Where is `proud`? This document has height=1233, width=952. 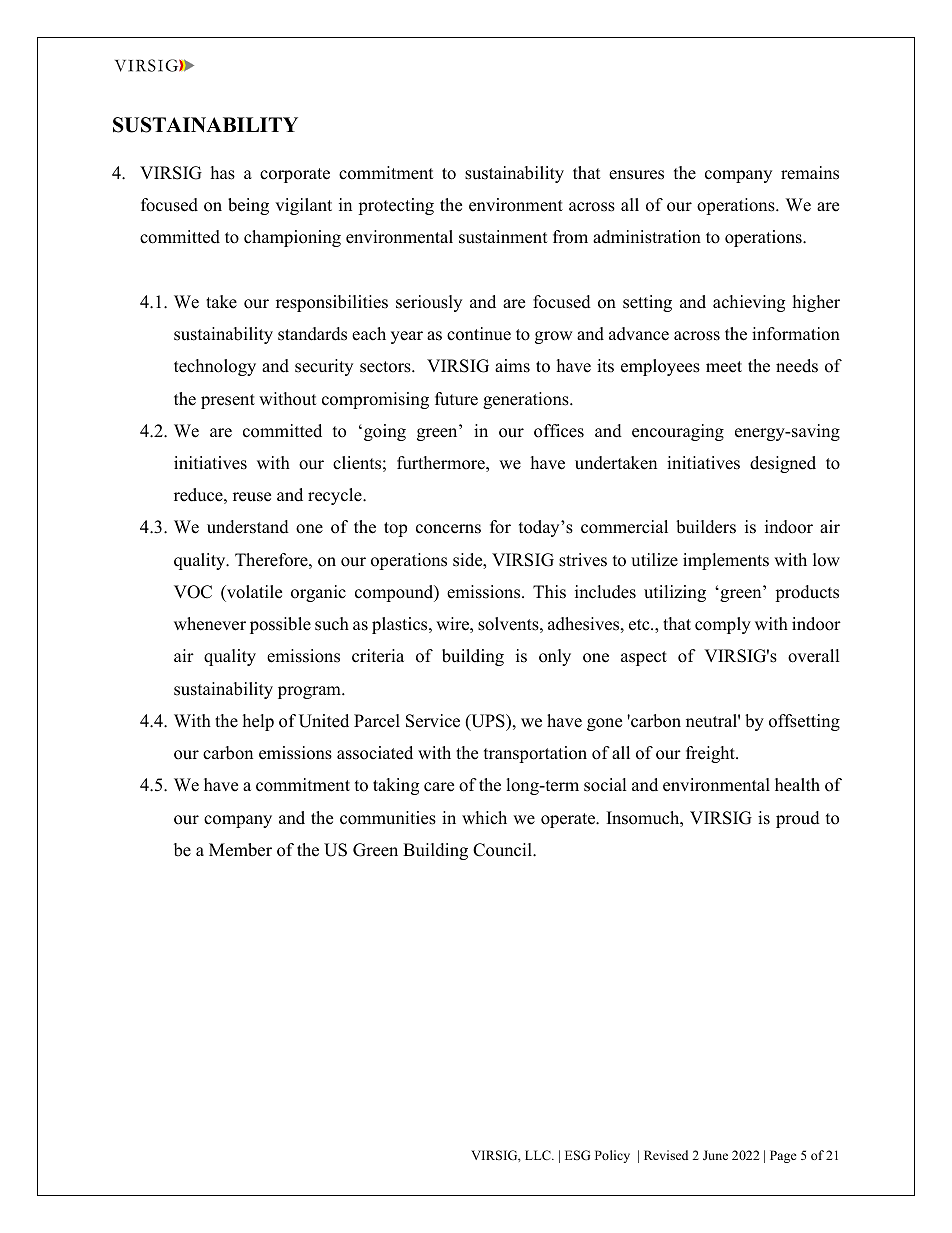
proud is located at coordinates (798, 819).
